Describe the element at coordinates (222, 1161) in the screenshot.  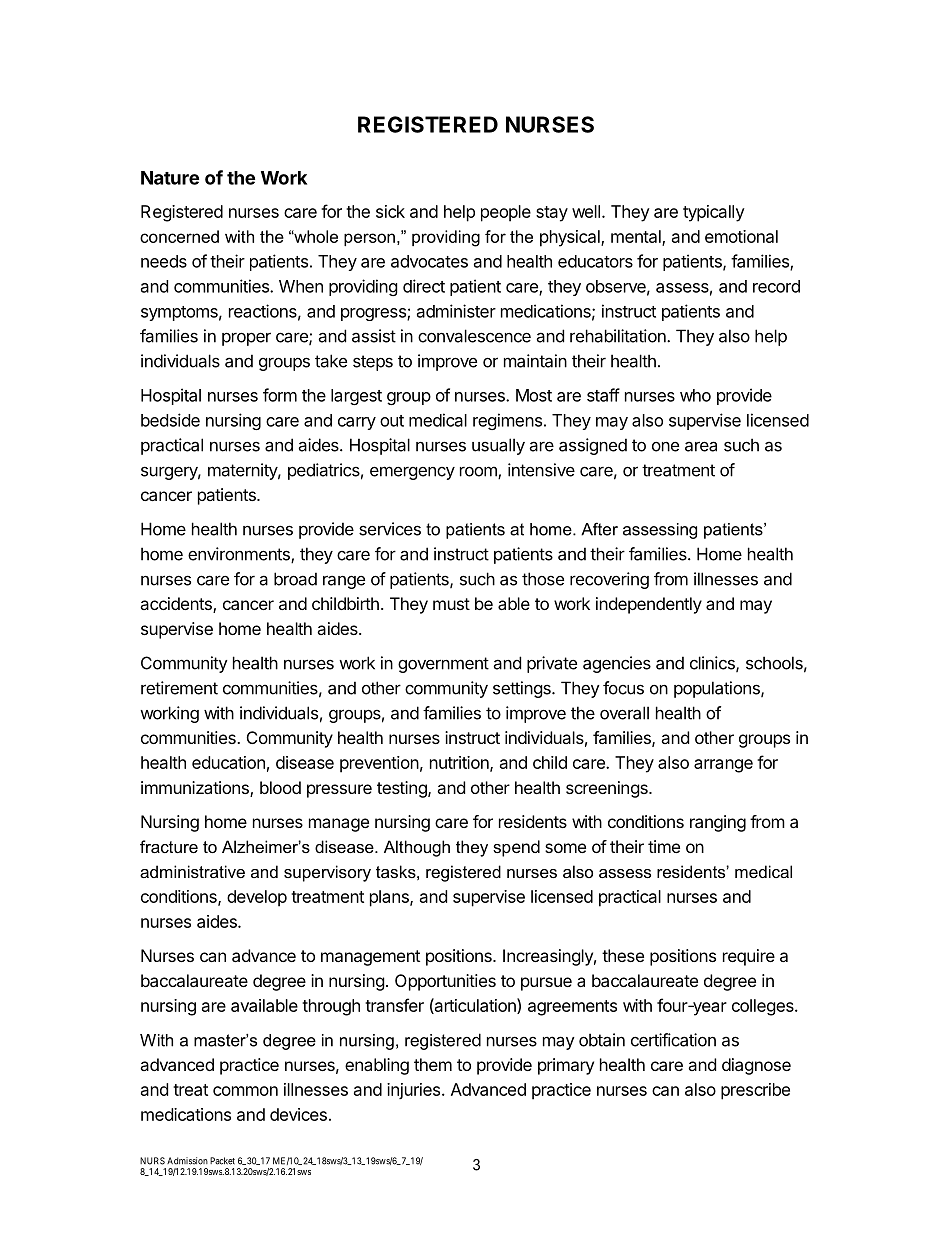
I see `Packet` at that location.
